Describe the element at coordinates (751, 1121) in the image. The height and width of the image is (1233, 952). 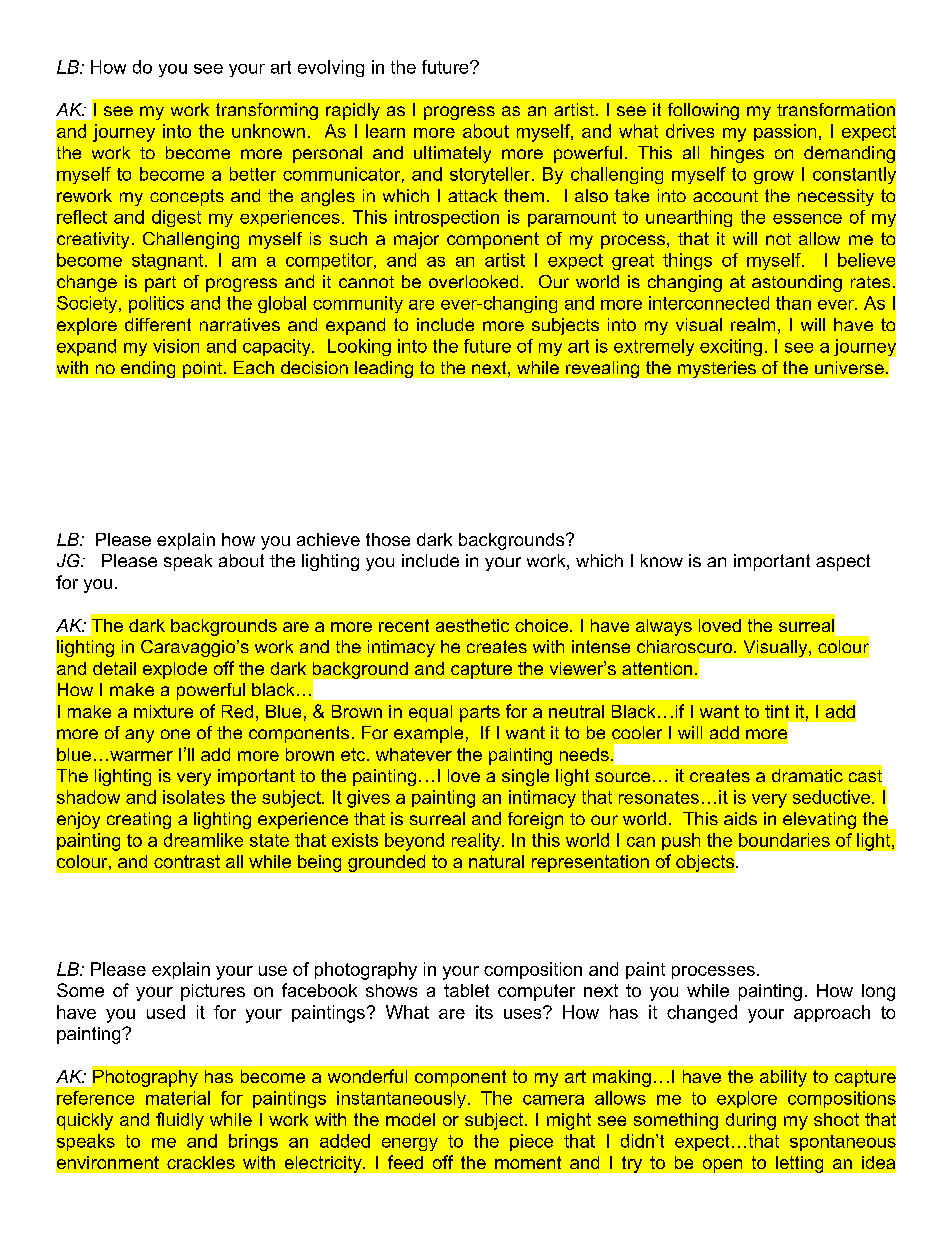
I see `during` at that location.
